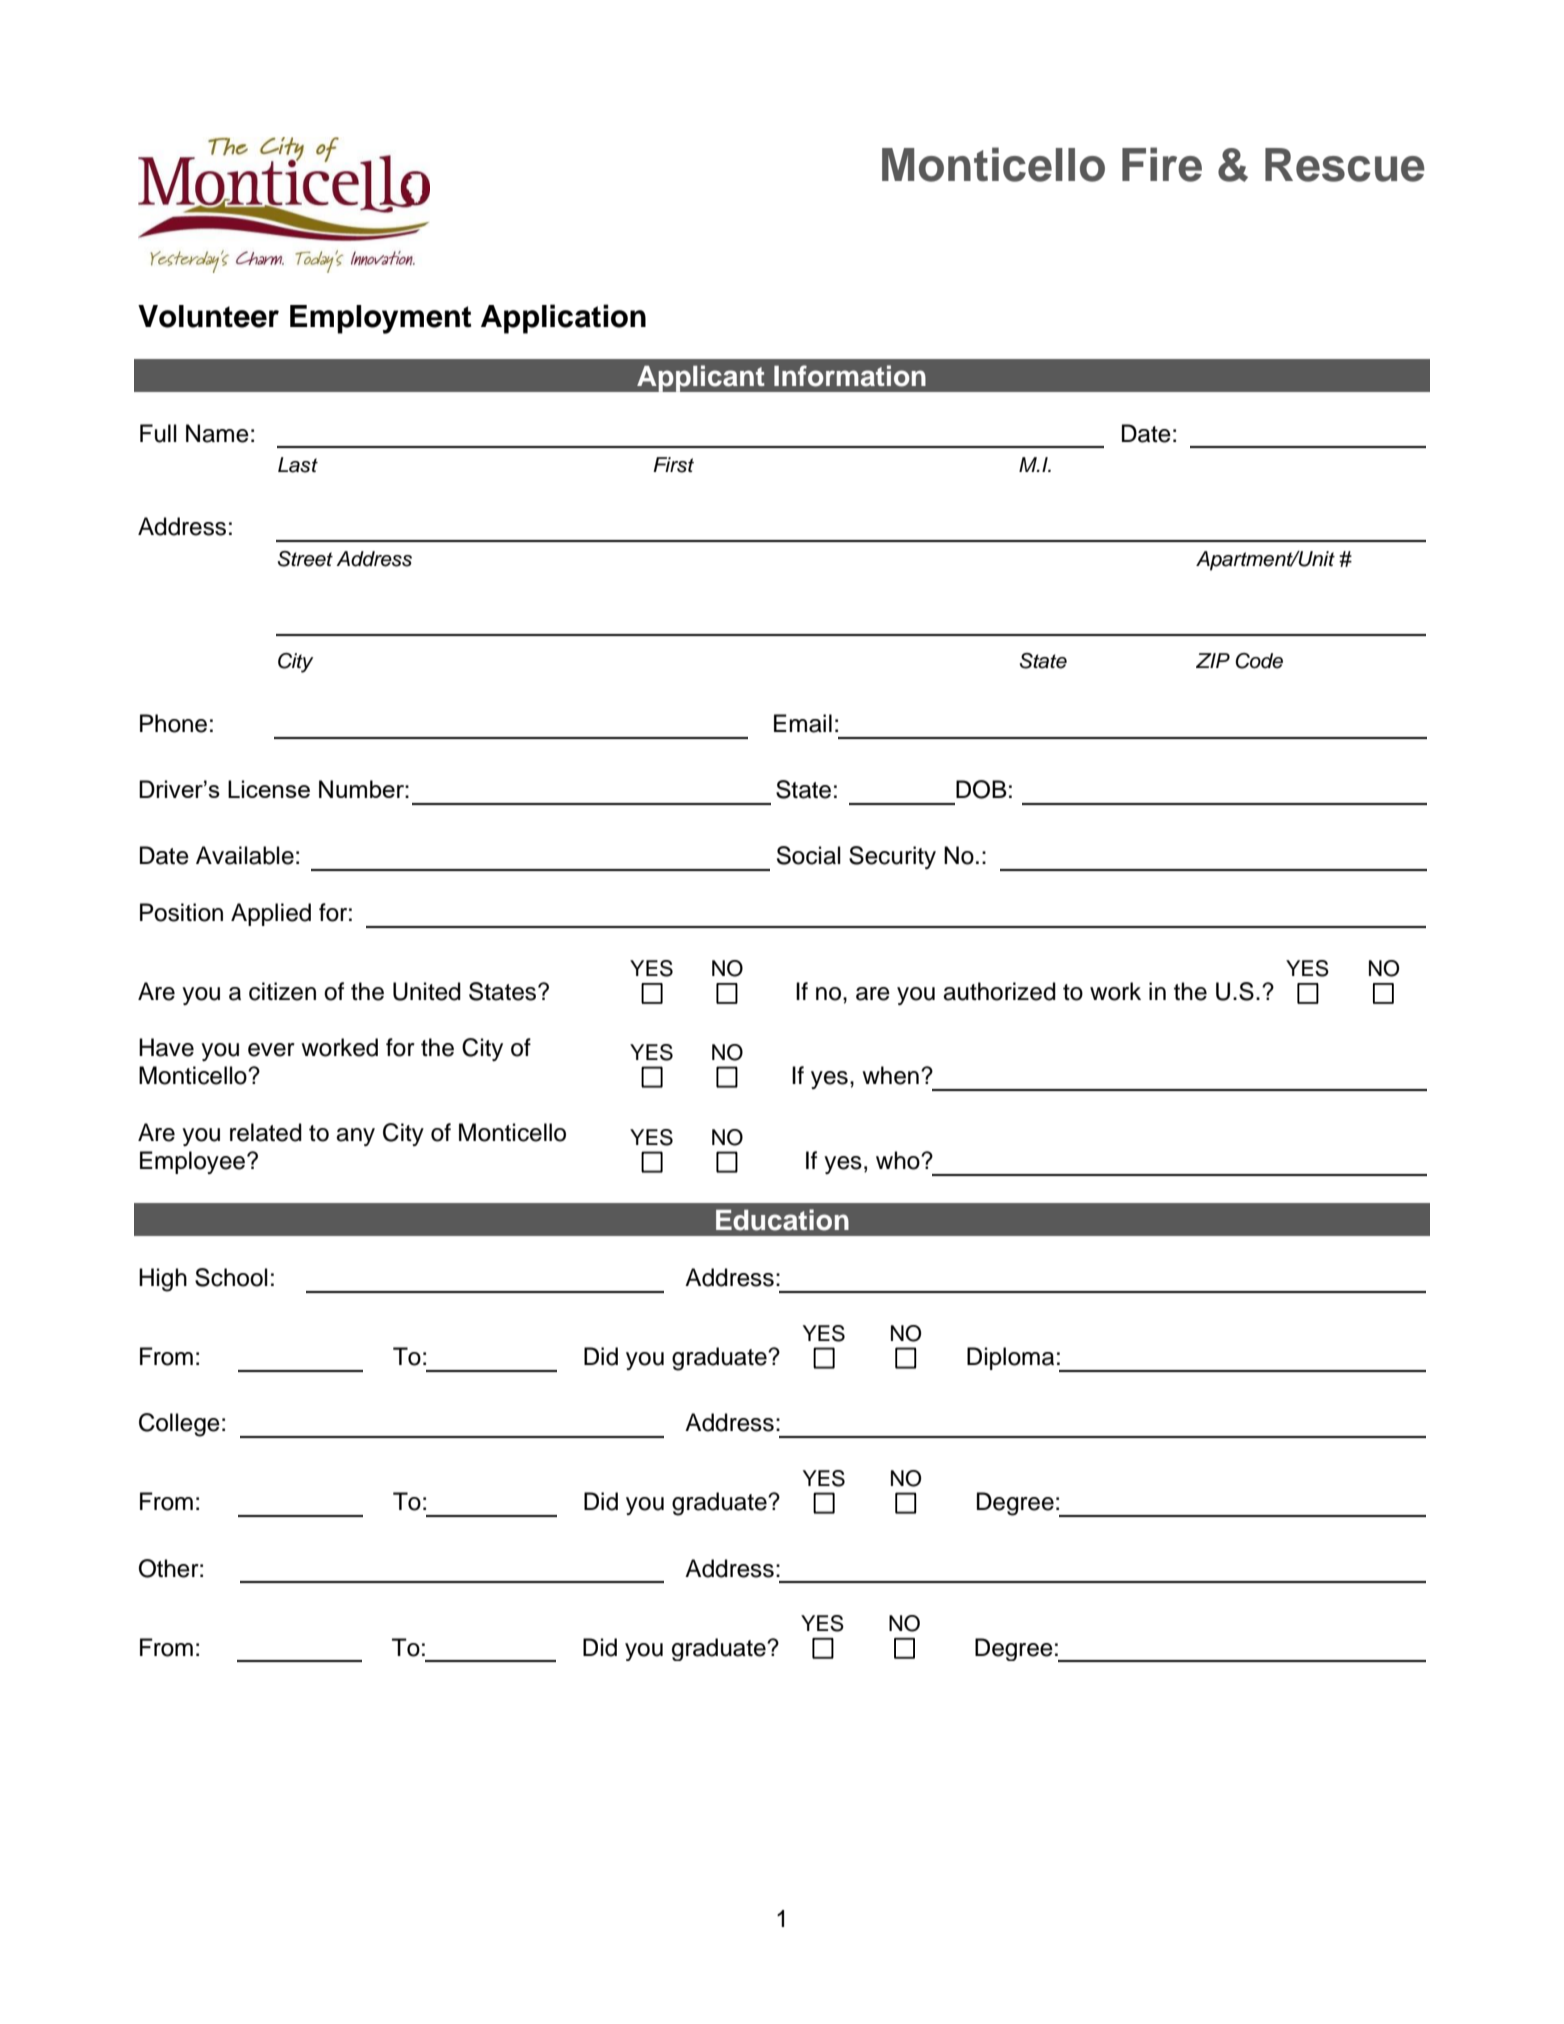  Describe the element at coordinates (208, 316) in the image. I see `Volunteer` at that location.
